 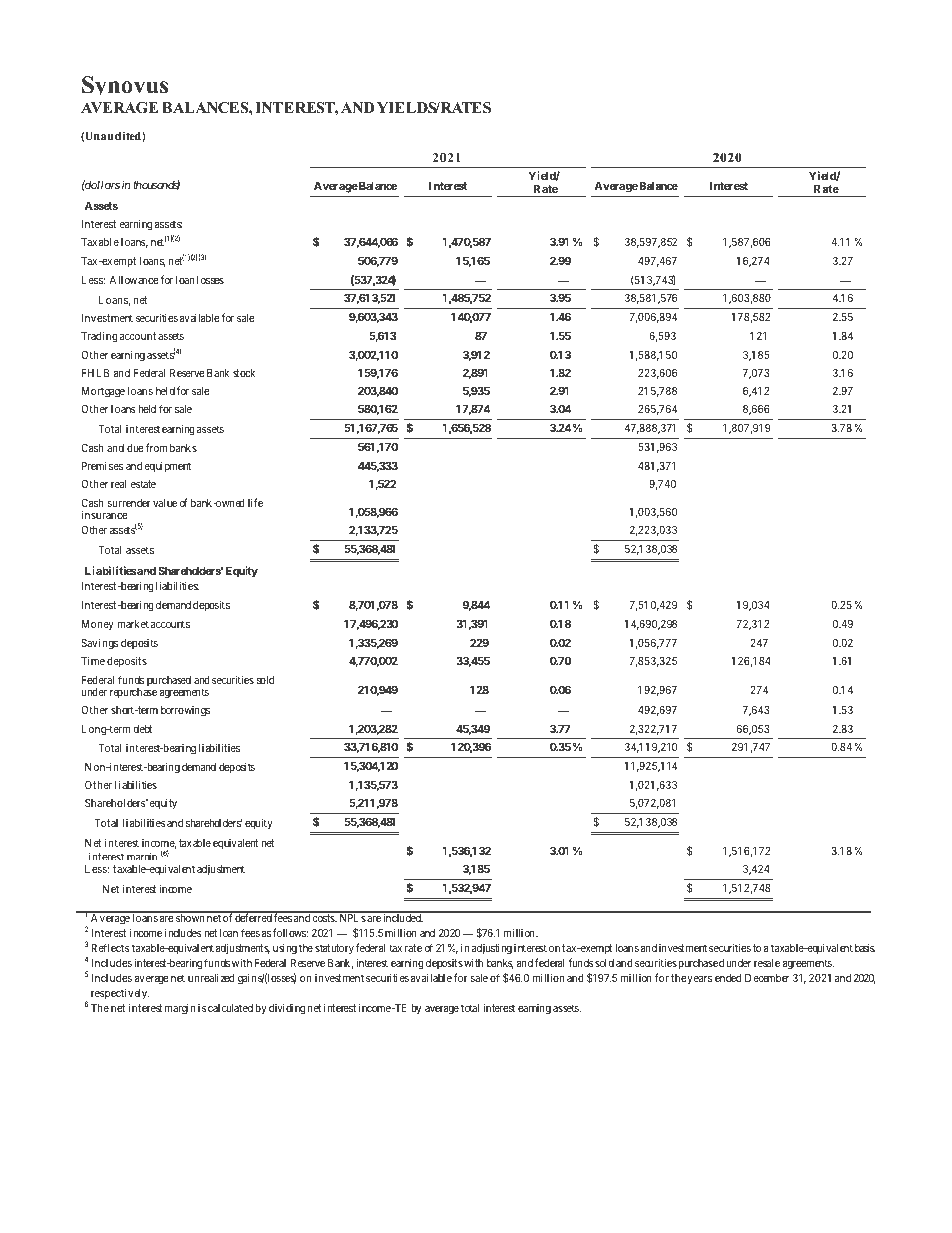 I want to click on life, so click(x=255, y=502).
